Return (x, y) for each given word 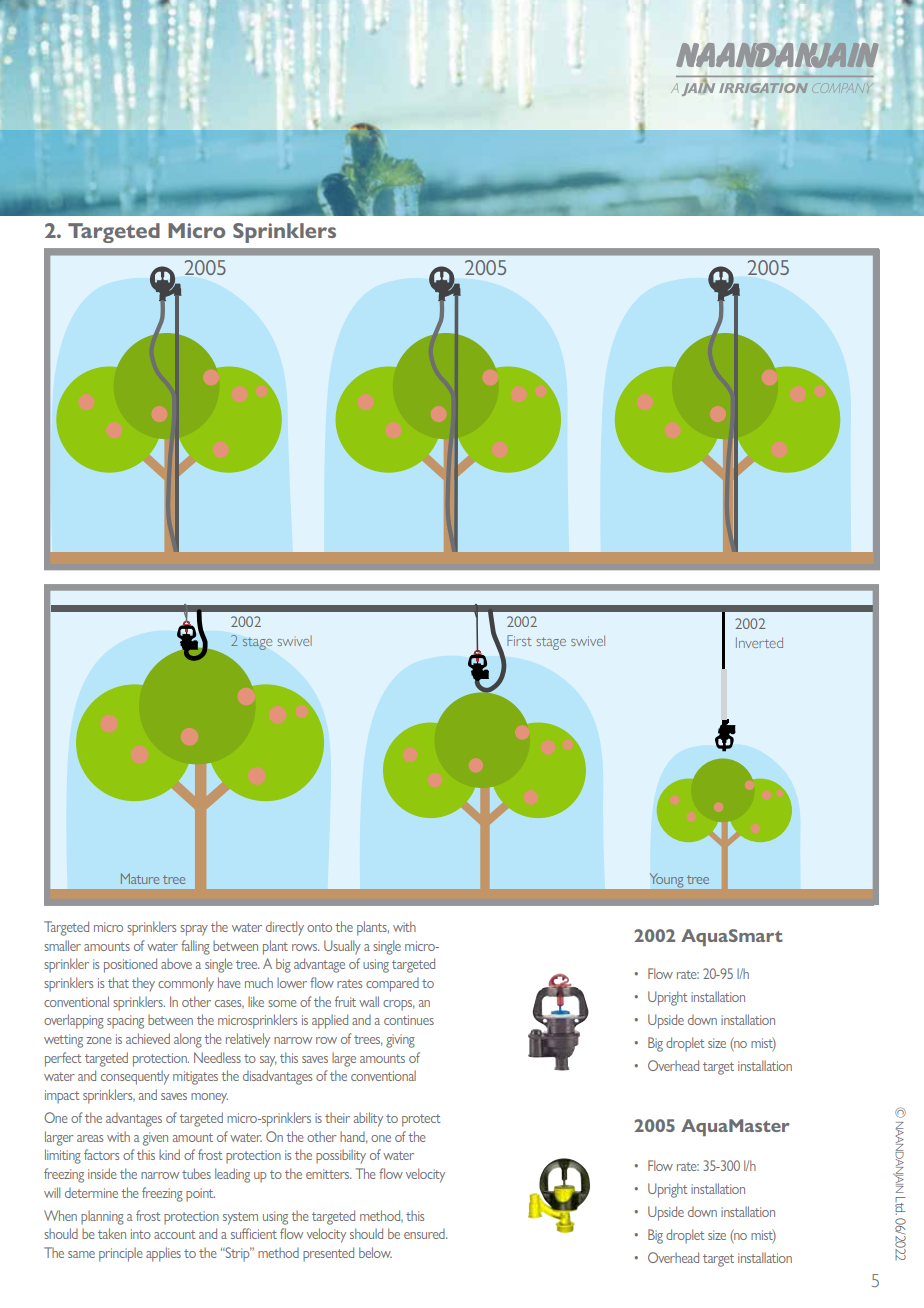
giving (400, 1041)
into (141, 1234)
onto (319, 927)
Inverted (759, 642)
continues (409, 1020)
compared (392, 985)
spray (194, 930)
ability (368, 1119)
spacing (125, 1022)
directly (285, 928)
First (519, 640)
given (155, 1139)
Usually (342, 947)
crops (398, 1005)
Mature (140, 878)
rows (305, 947)
